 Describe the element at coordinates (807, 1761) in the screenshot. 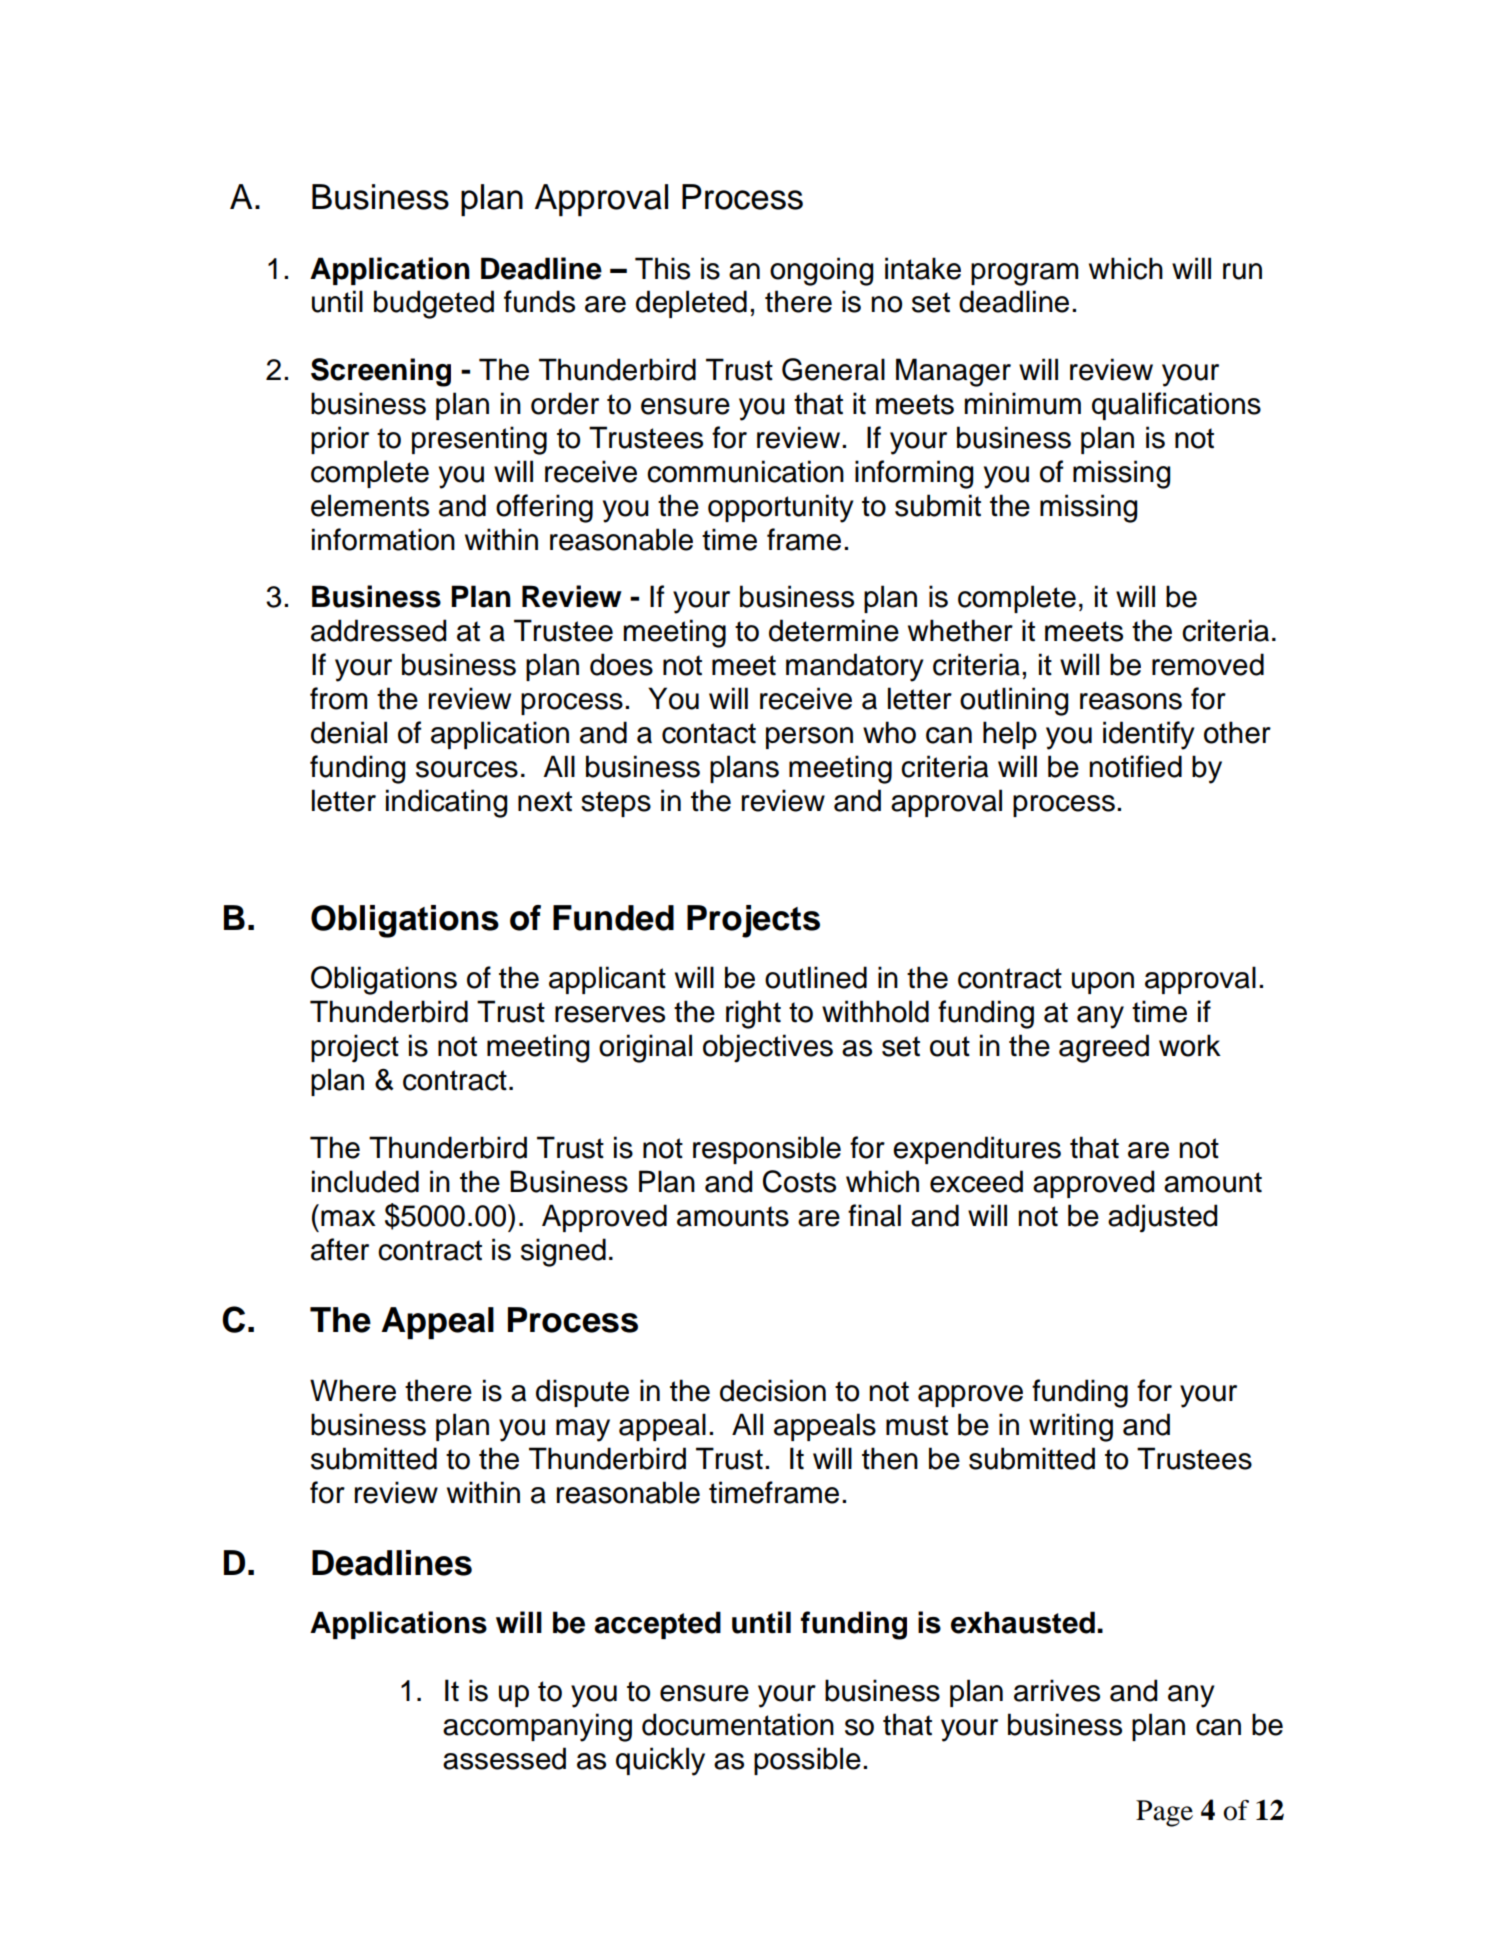

I see `possible` at that location.
